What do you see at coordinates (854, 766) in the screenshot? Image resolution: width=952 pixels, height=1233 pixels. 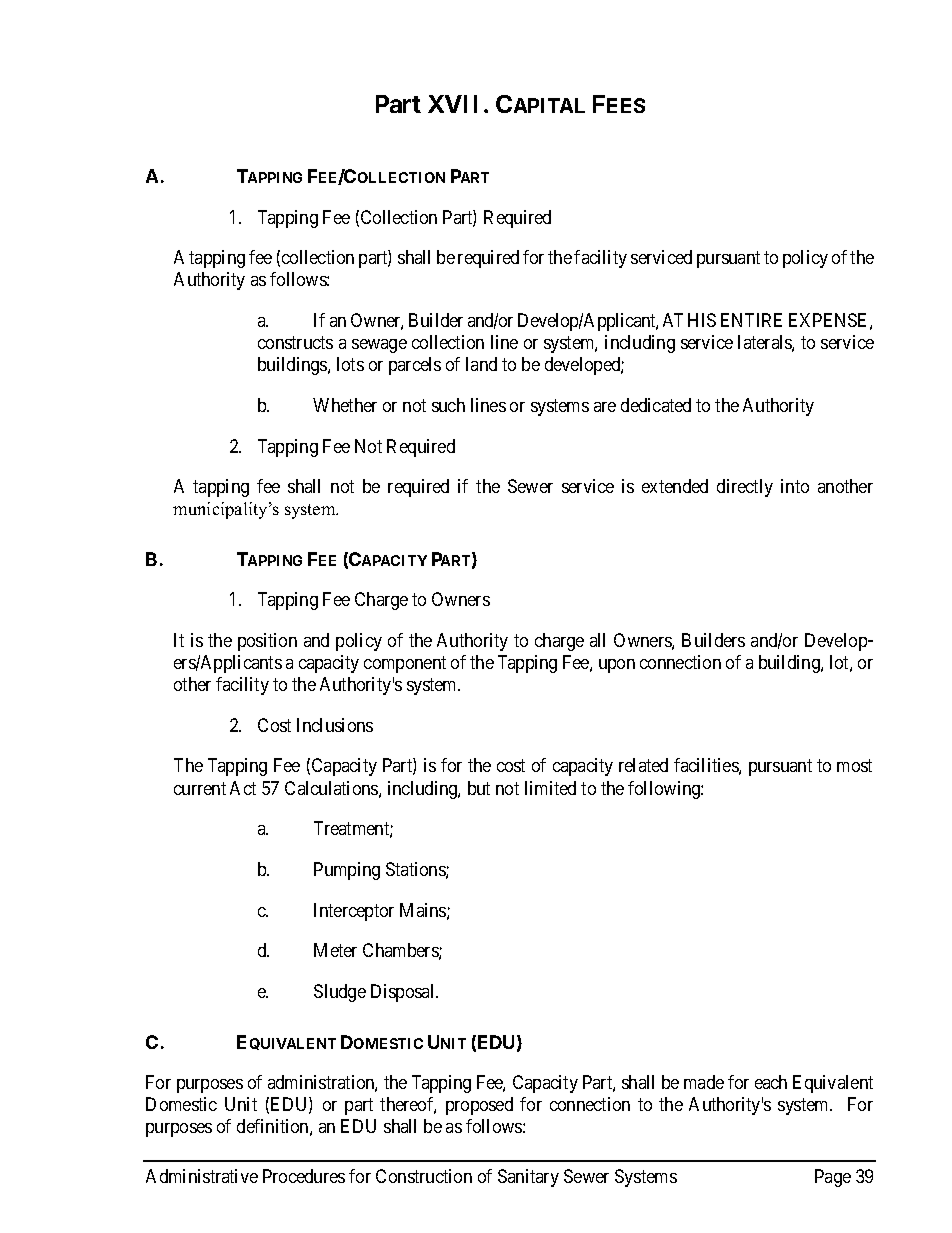 I see `most` at bounding box center [854, 766].
